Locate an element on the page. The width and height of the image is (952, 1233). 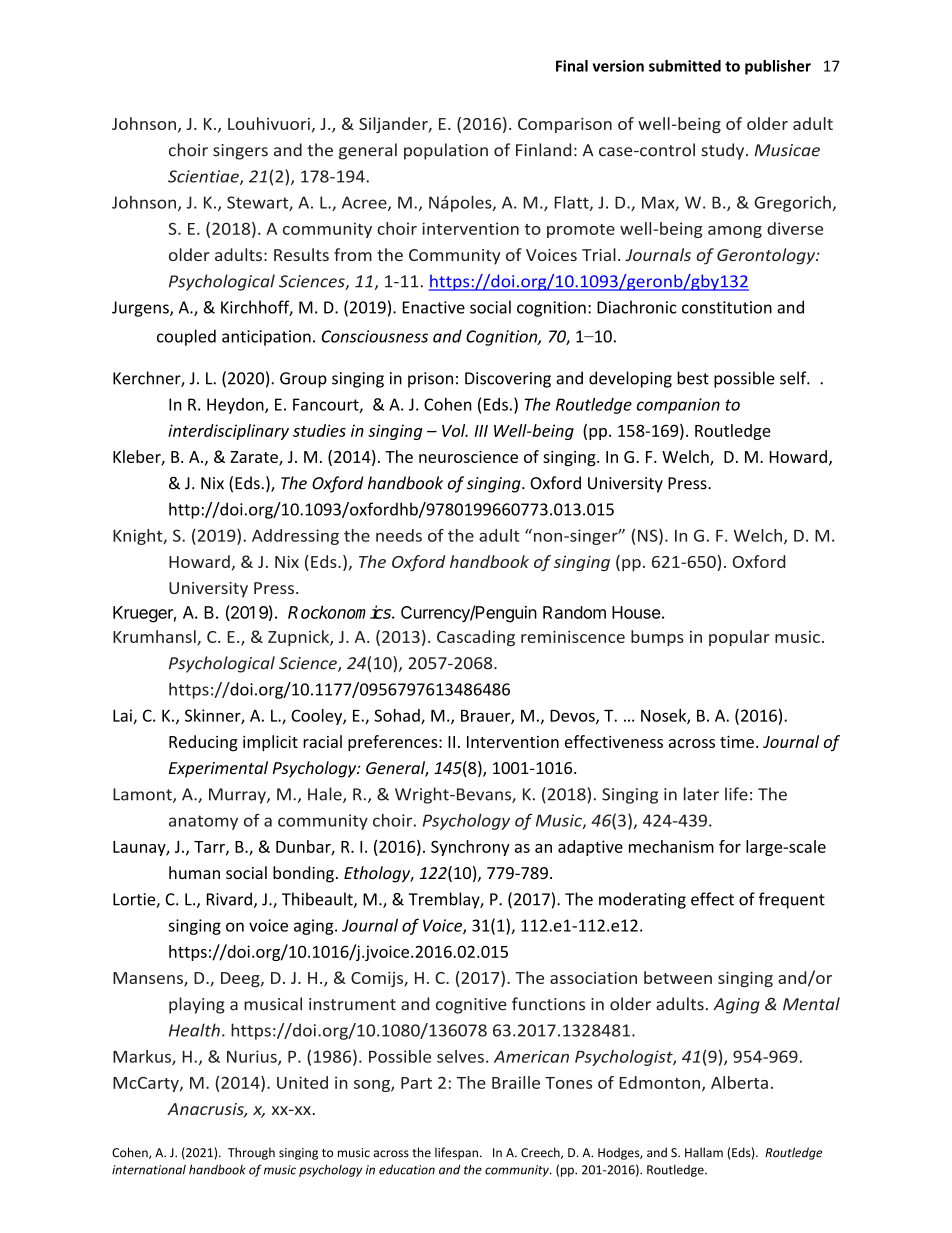
population is located at coordinates (446, 151).
